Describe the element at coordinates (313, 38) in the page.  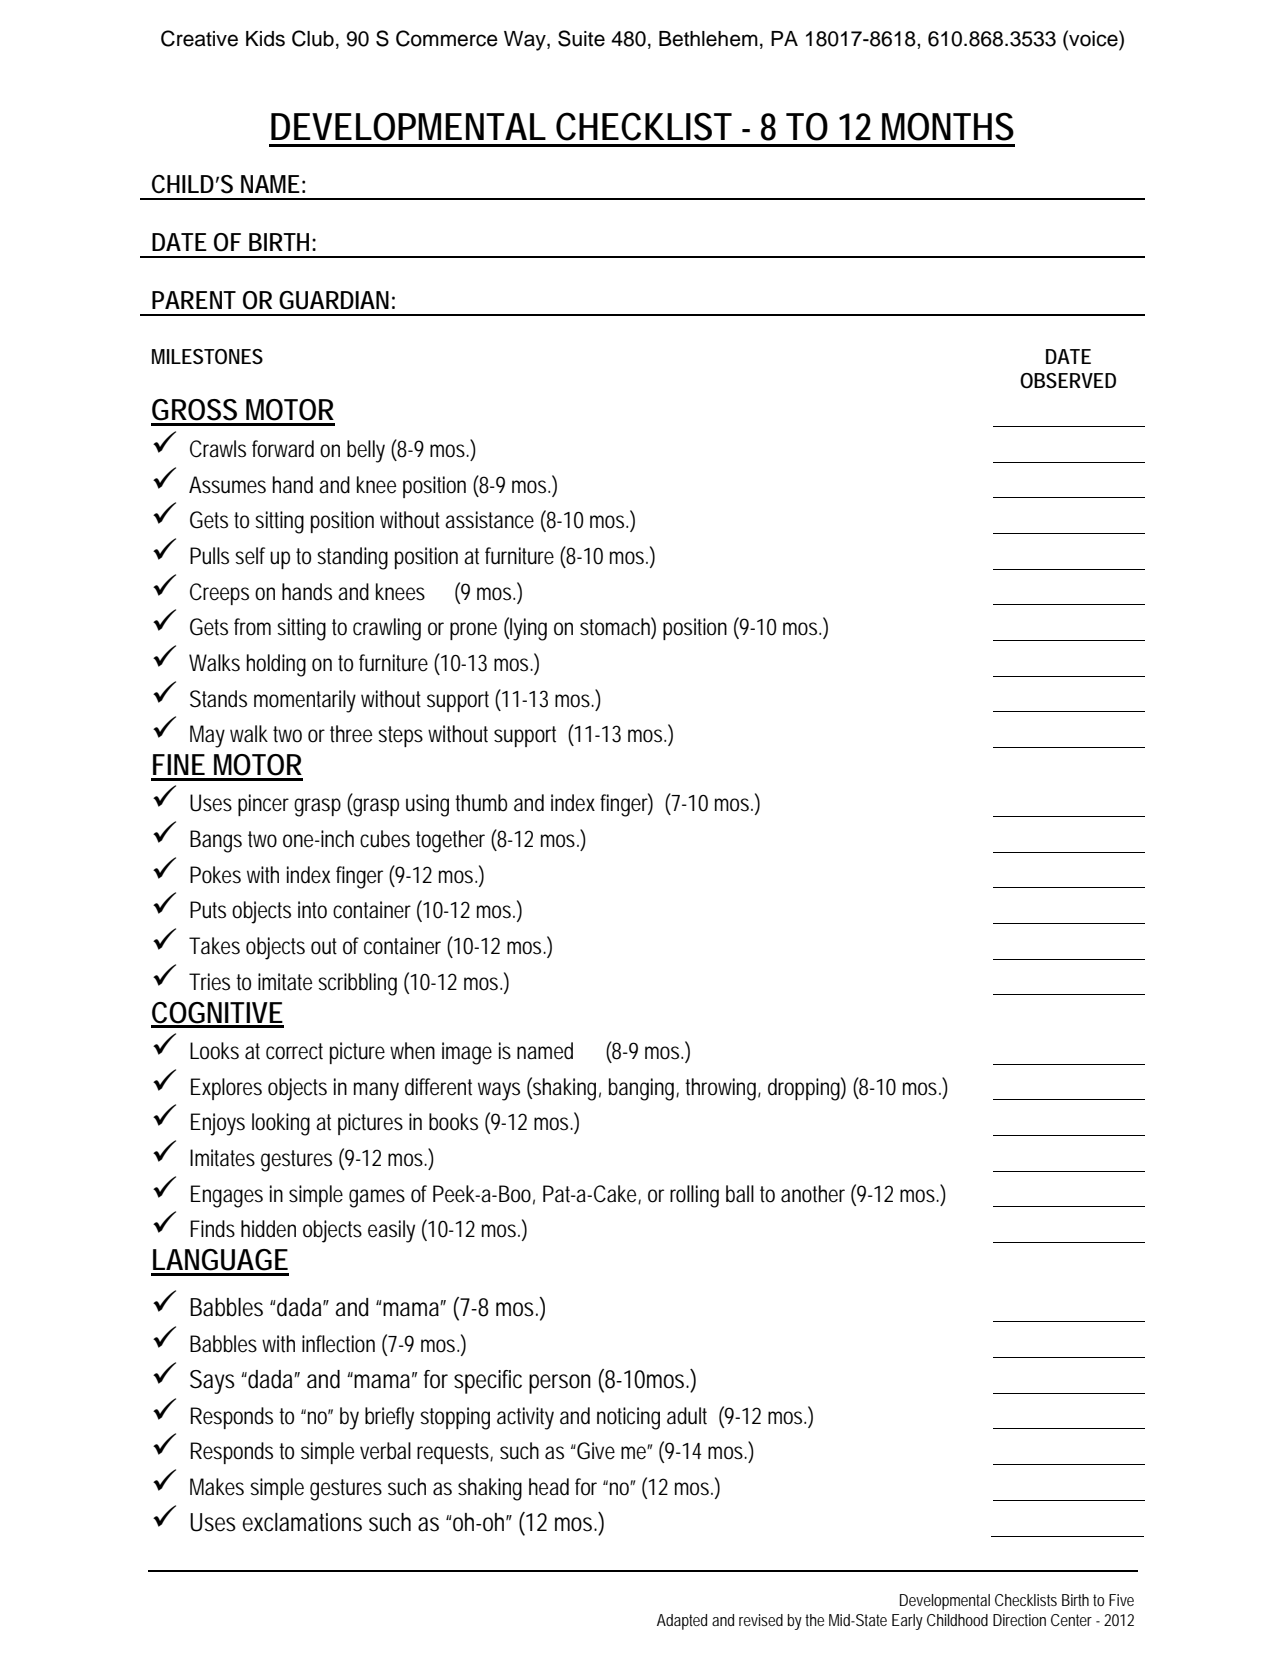
I see `Club` at that location.
